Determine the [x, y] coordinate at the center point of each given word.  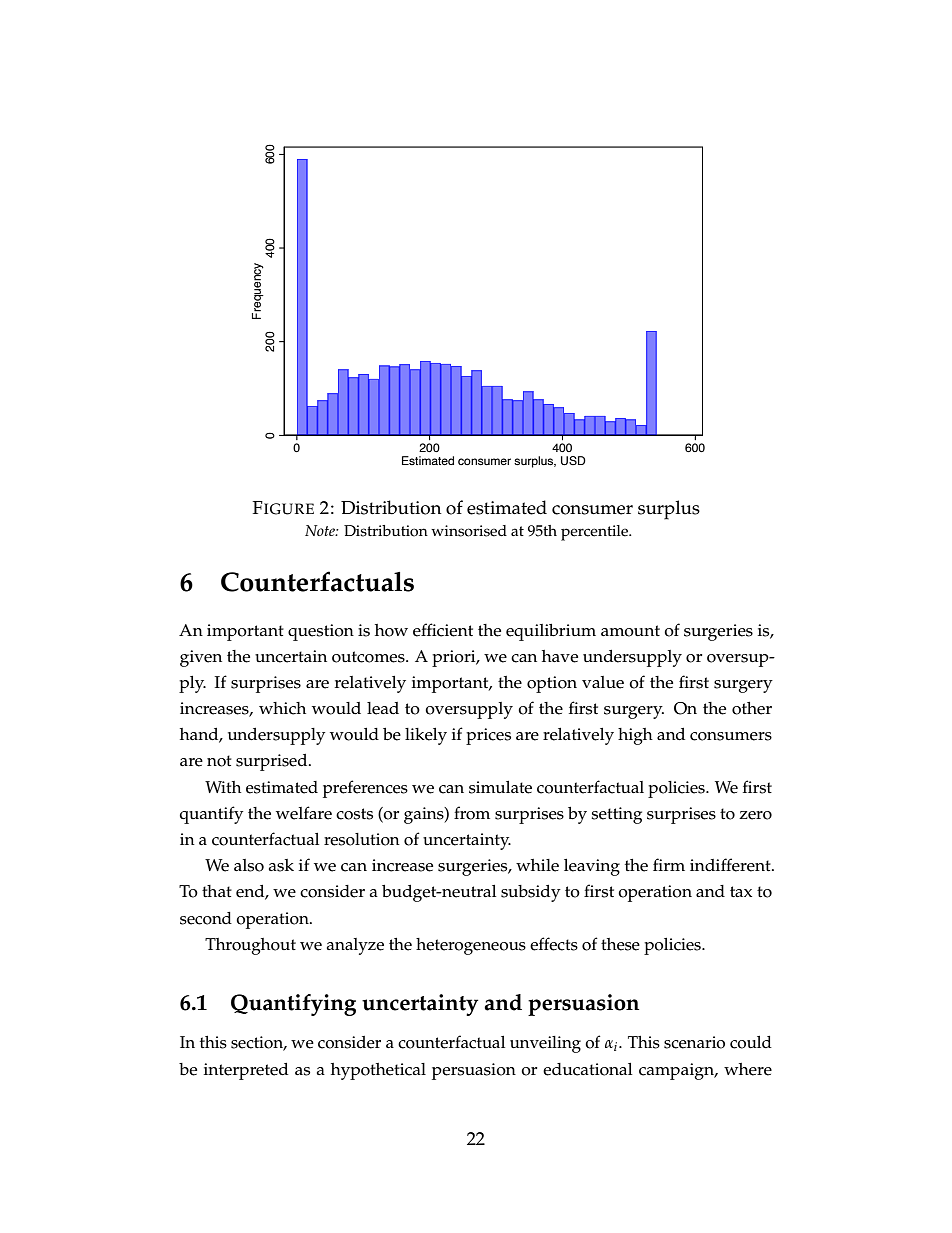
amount [630, 631]
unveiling [545, 1044]
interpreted [246, 1071]
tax [741, 891]
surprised [273, 762]
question [321, 632]
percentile [596, 533]
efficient [443, 630]
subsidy [531, 893]
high [635, 736]
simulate [500, 787]
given [201, 658]
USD [573, 461]
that [217, 891]
